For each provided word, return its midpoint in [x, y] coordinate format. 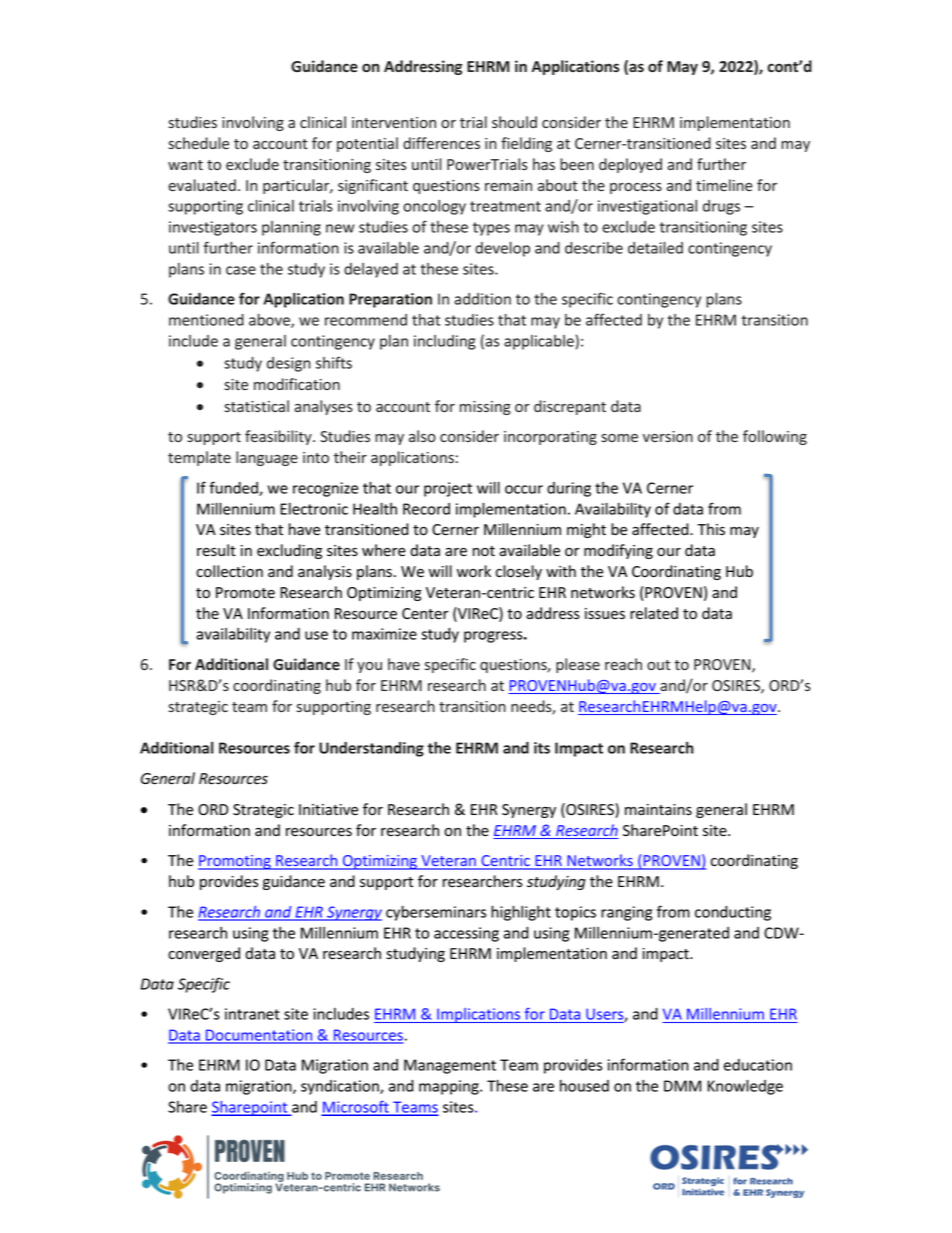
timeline [724, 185]
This [711, 529]
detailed [655, 248]
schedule [198, 143]
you [369, 667]
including [444, 342]
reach [623, 664]
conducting [733, 913]
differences [441, 143]
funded [234, 488]
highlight [521, 913]
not [484, 551]
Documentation [259, 1036]
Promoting [235, 862]
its [542, 748]
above [270, 321]
